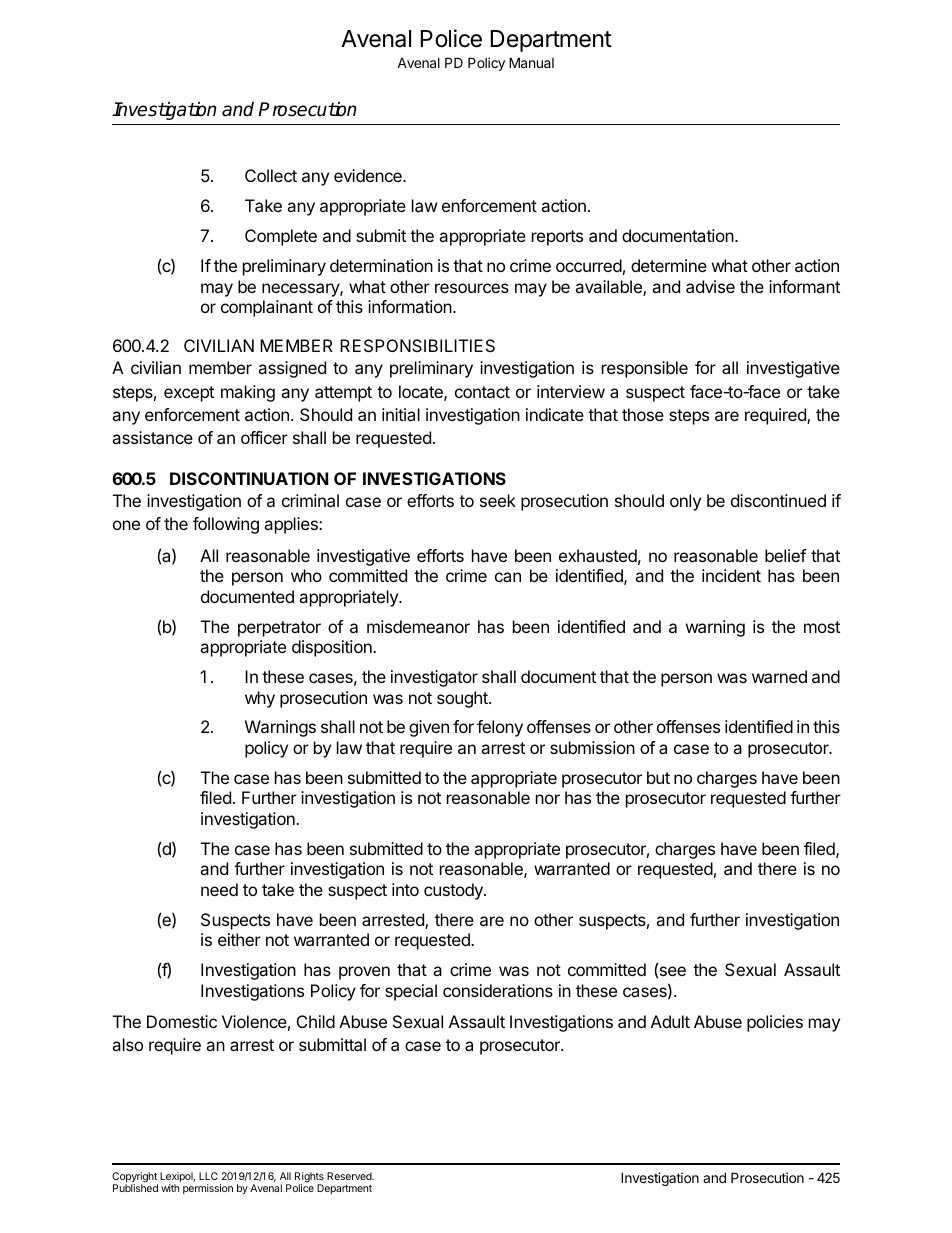  What do you see at coordinates (279, 629) in the screenshot?
I see `perpetrator` at bounding box center [279, 629].
